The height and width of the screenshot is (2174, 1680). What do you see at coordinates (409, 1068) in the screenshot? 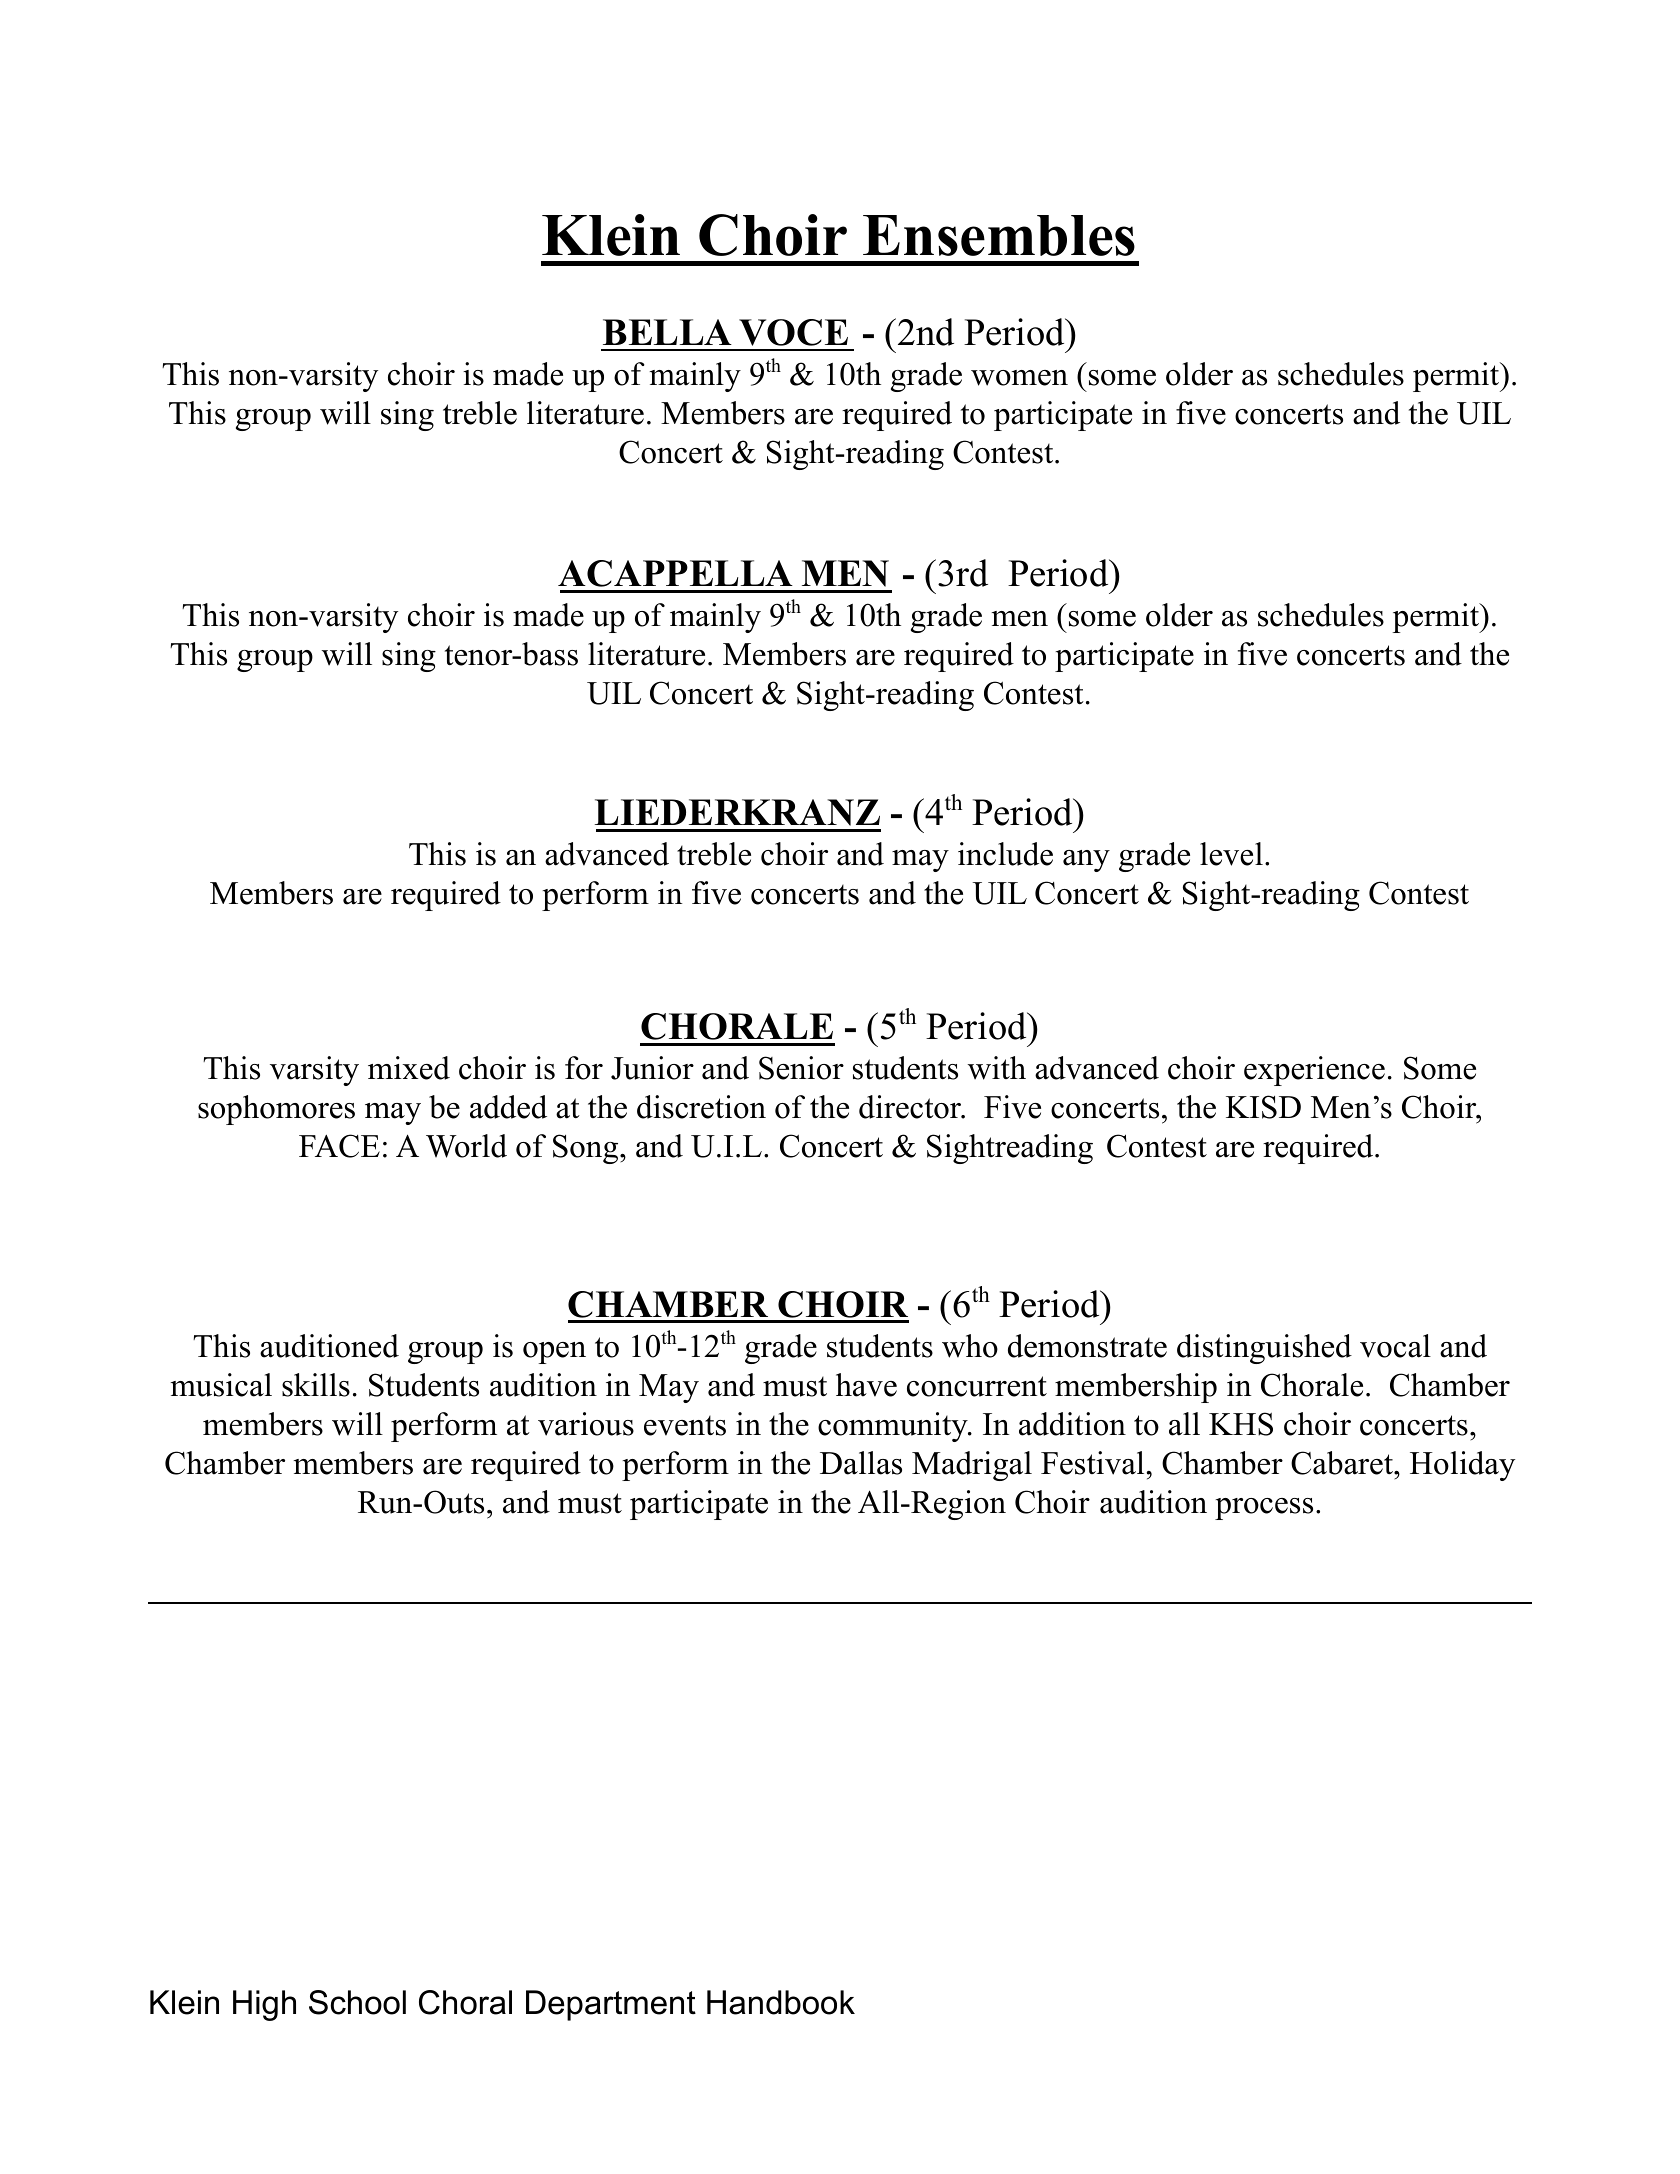
I see `mixed` at bounding box center [409, 1068].
